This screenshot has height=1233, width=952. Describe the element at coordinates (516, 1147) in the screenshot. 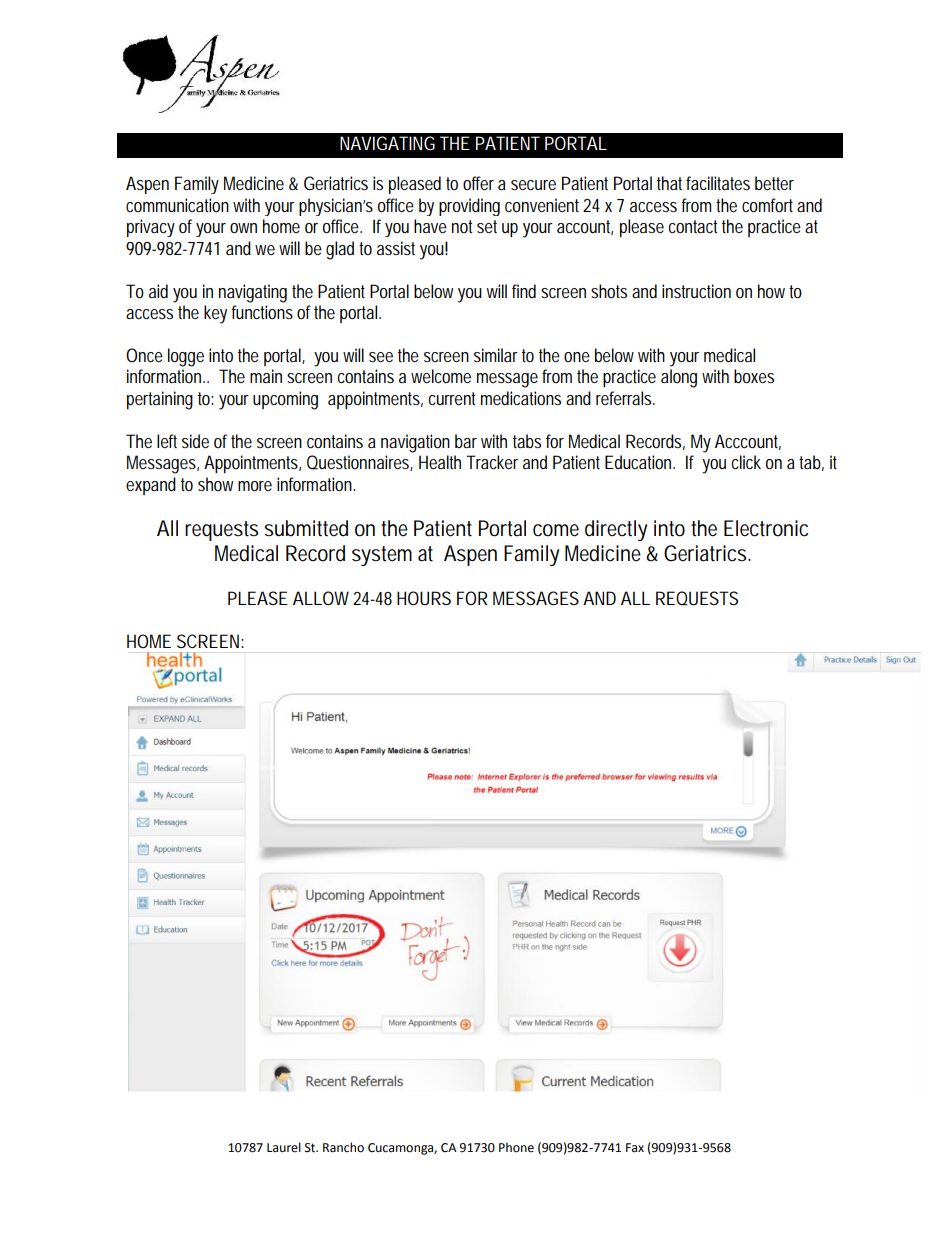

I see `Phone` at that location.
